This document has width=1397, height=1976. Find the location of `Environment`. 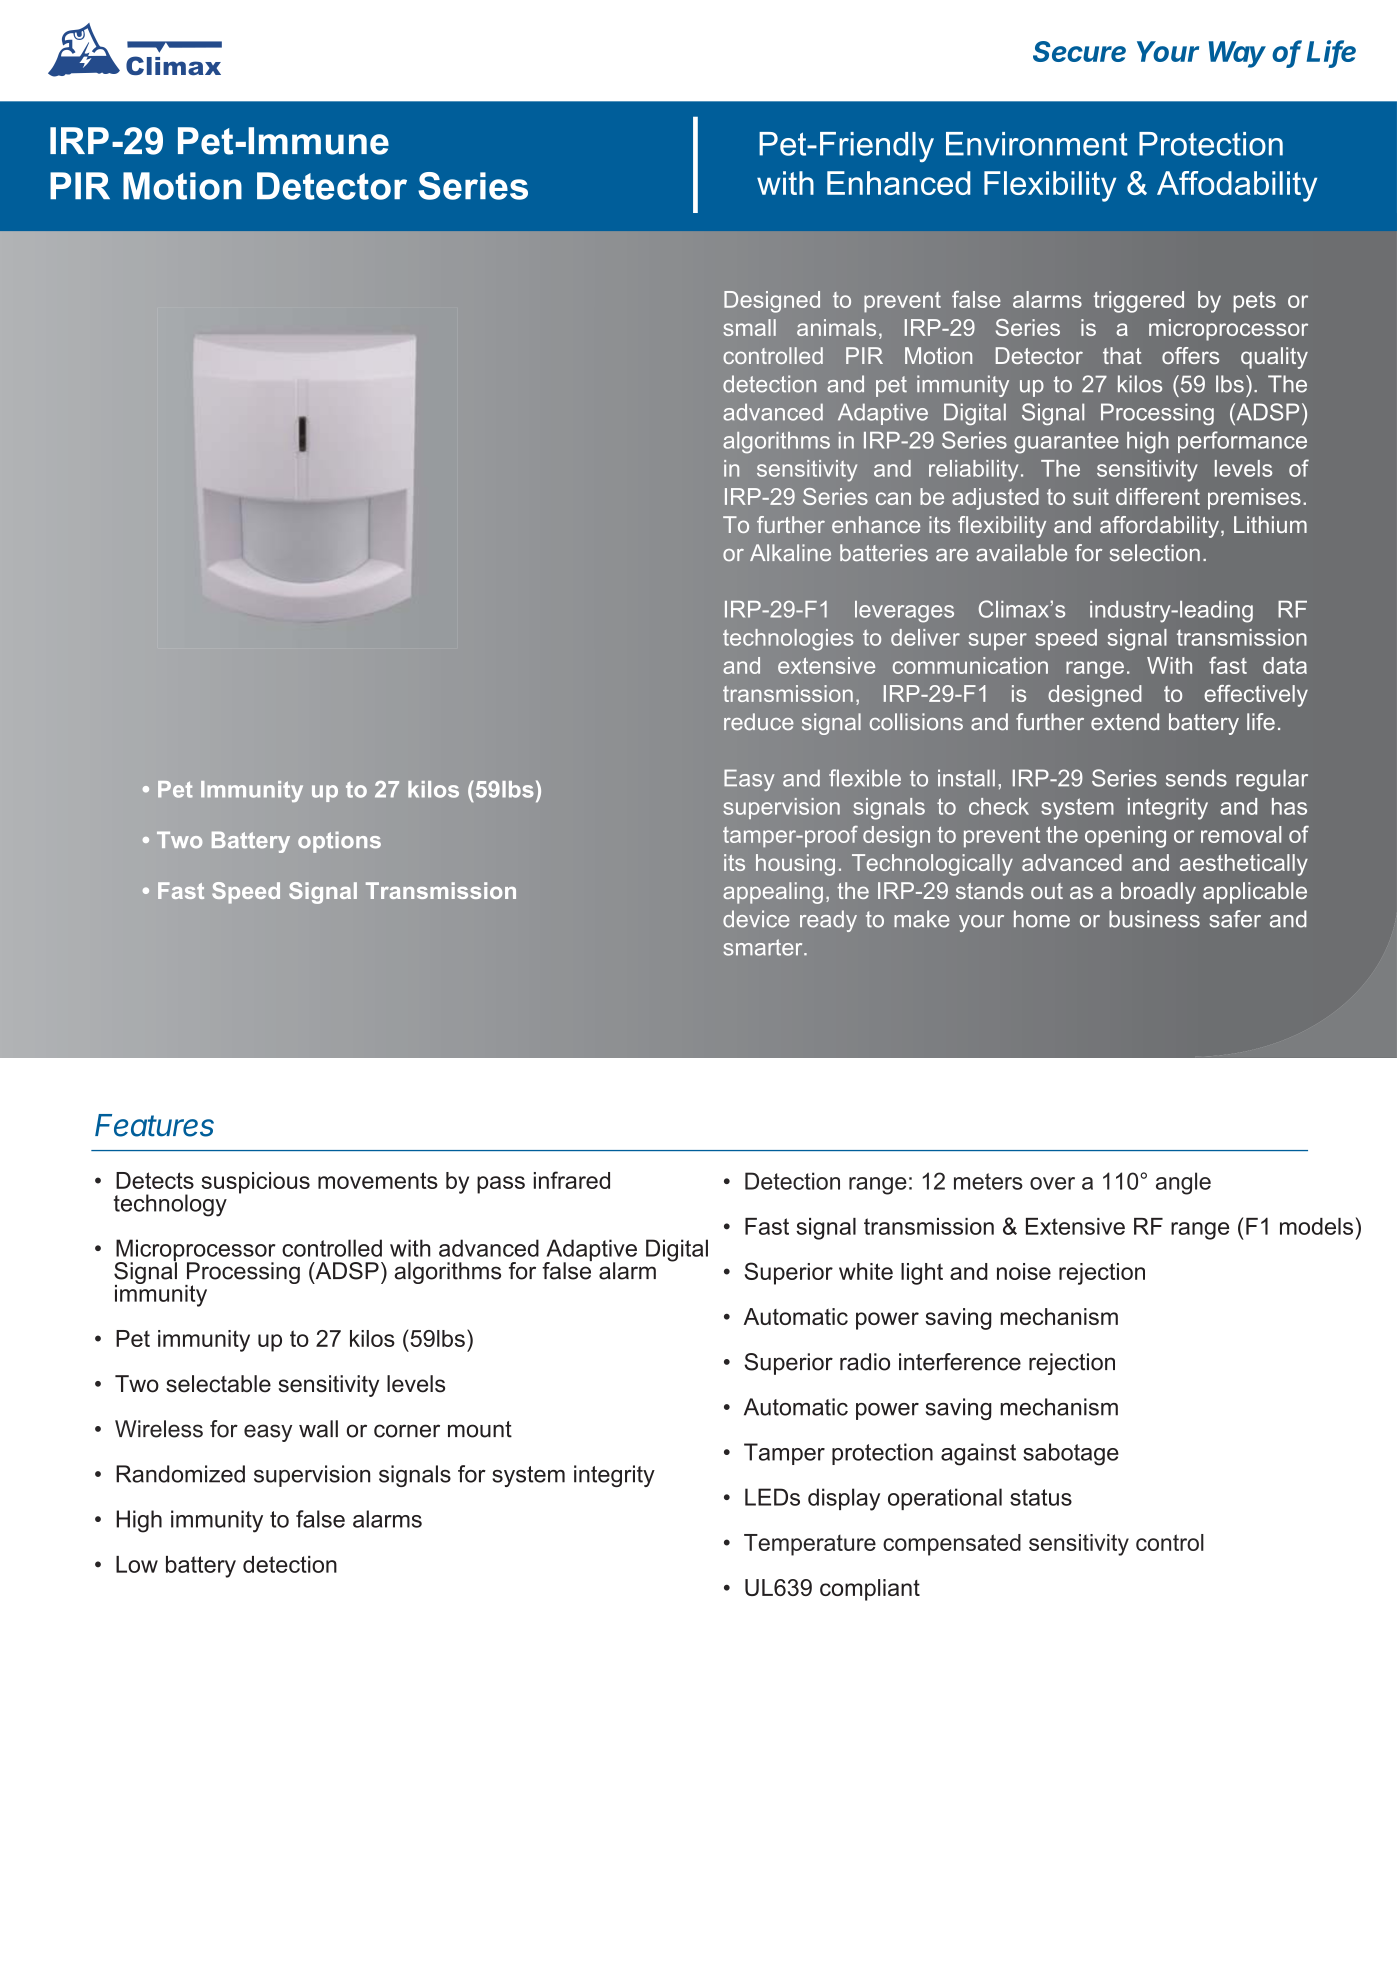

Environment is located at coordinates (1037, 144).
